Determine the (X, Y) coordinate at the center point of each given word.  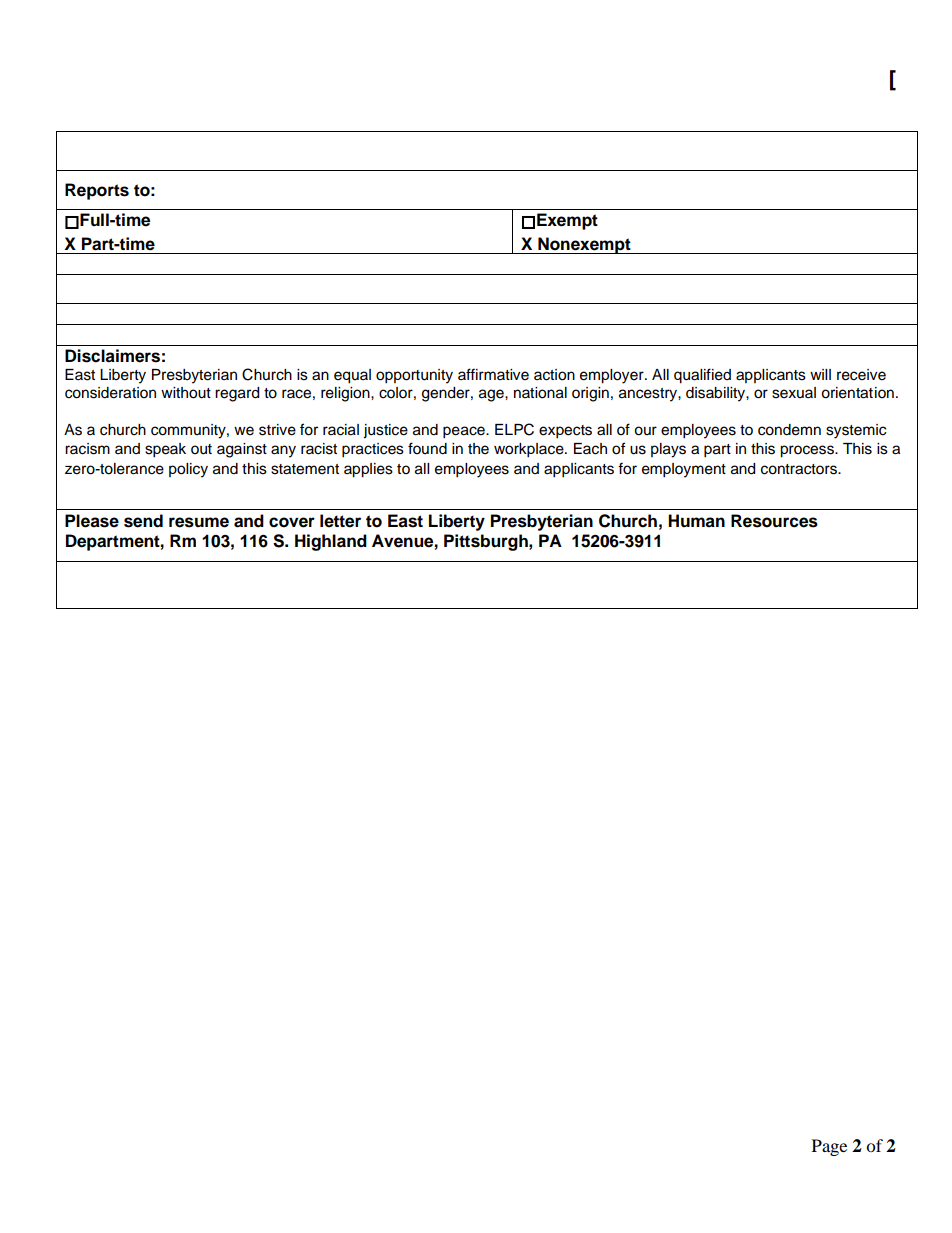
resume (199, 522)
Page (829, 1147)
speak (165, 450)
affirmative (493, 374)
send (143, 521)
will (820, 374)
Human (696, 521)
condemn (789, 430)
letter (340, 521)
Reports (97, 191)
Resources (774, 521)
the (478, 449)
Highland (331, 542)
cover (292, 522)
